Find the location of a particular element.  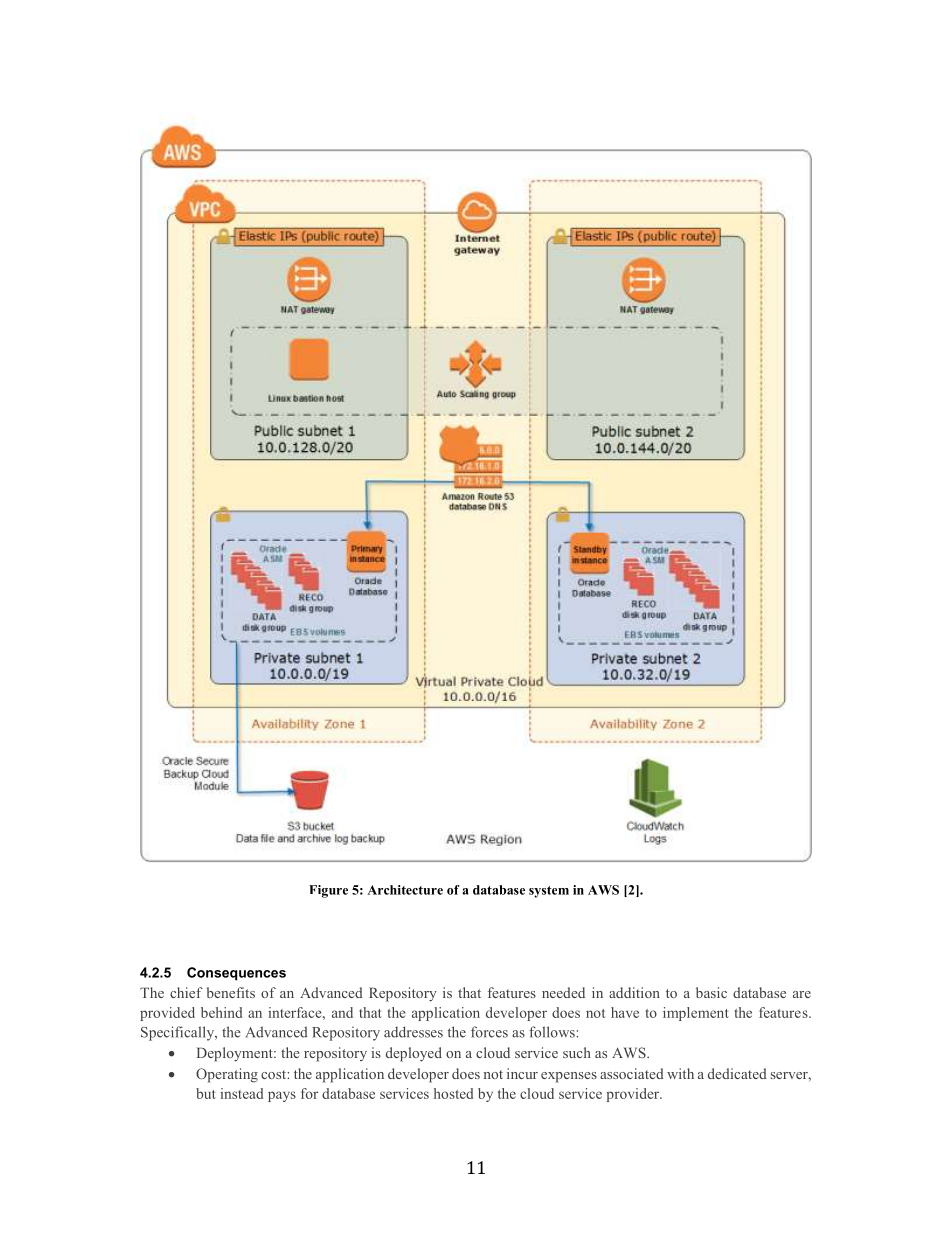

needed is located at coordinates (563, 992).
